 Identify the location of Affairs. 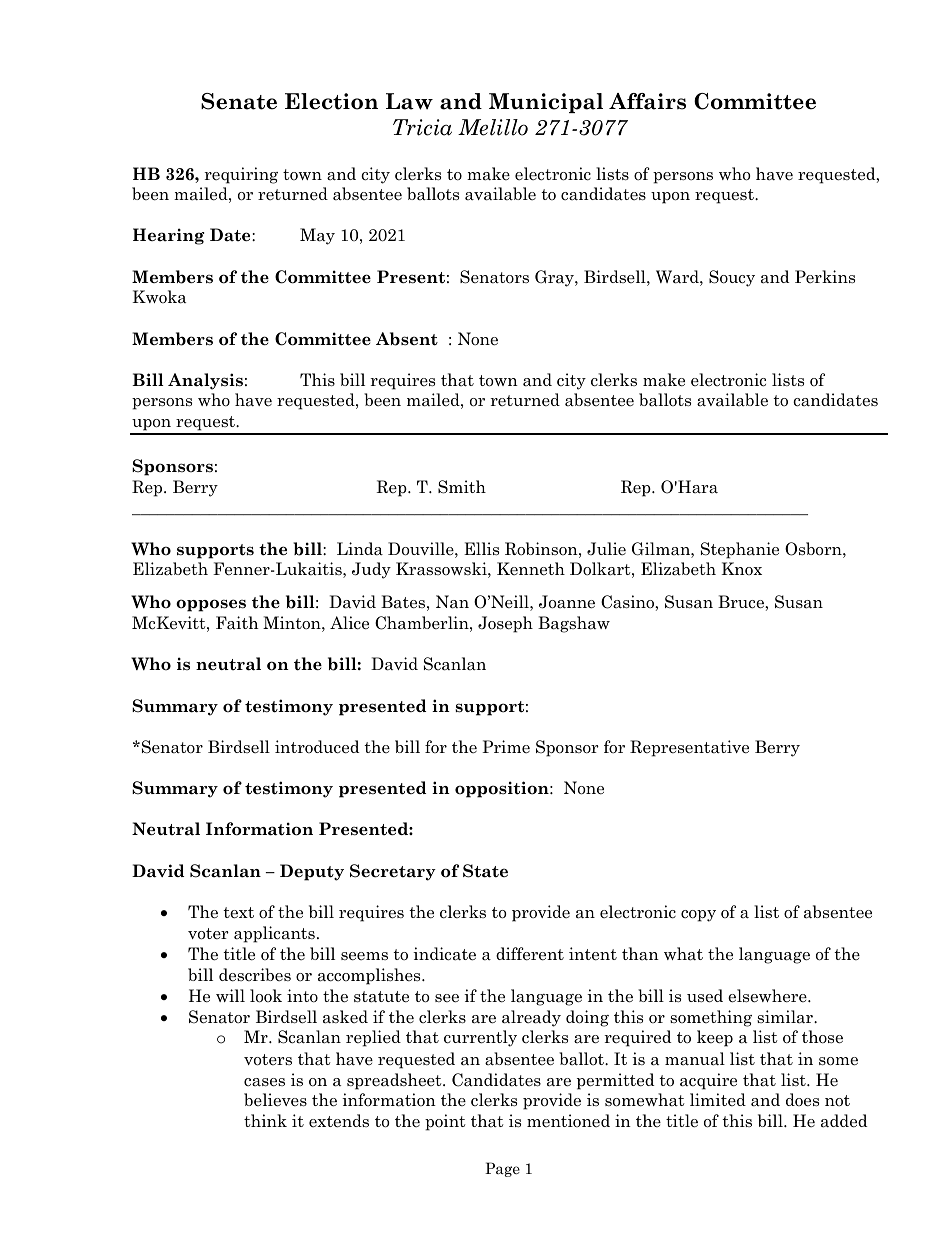
(647, 101).
